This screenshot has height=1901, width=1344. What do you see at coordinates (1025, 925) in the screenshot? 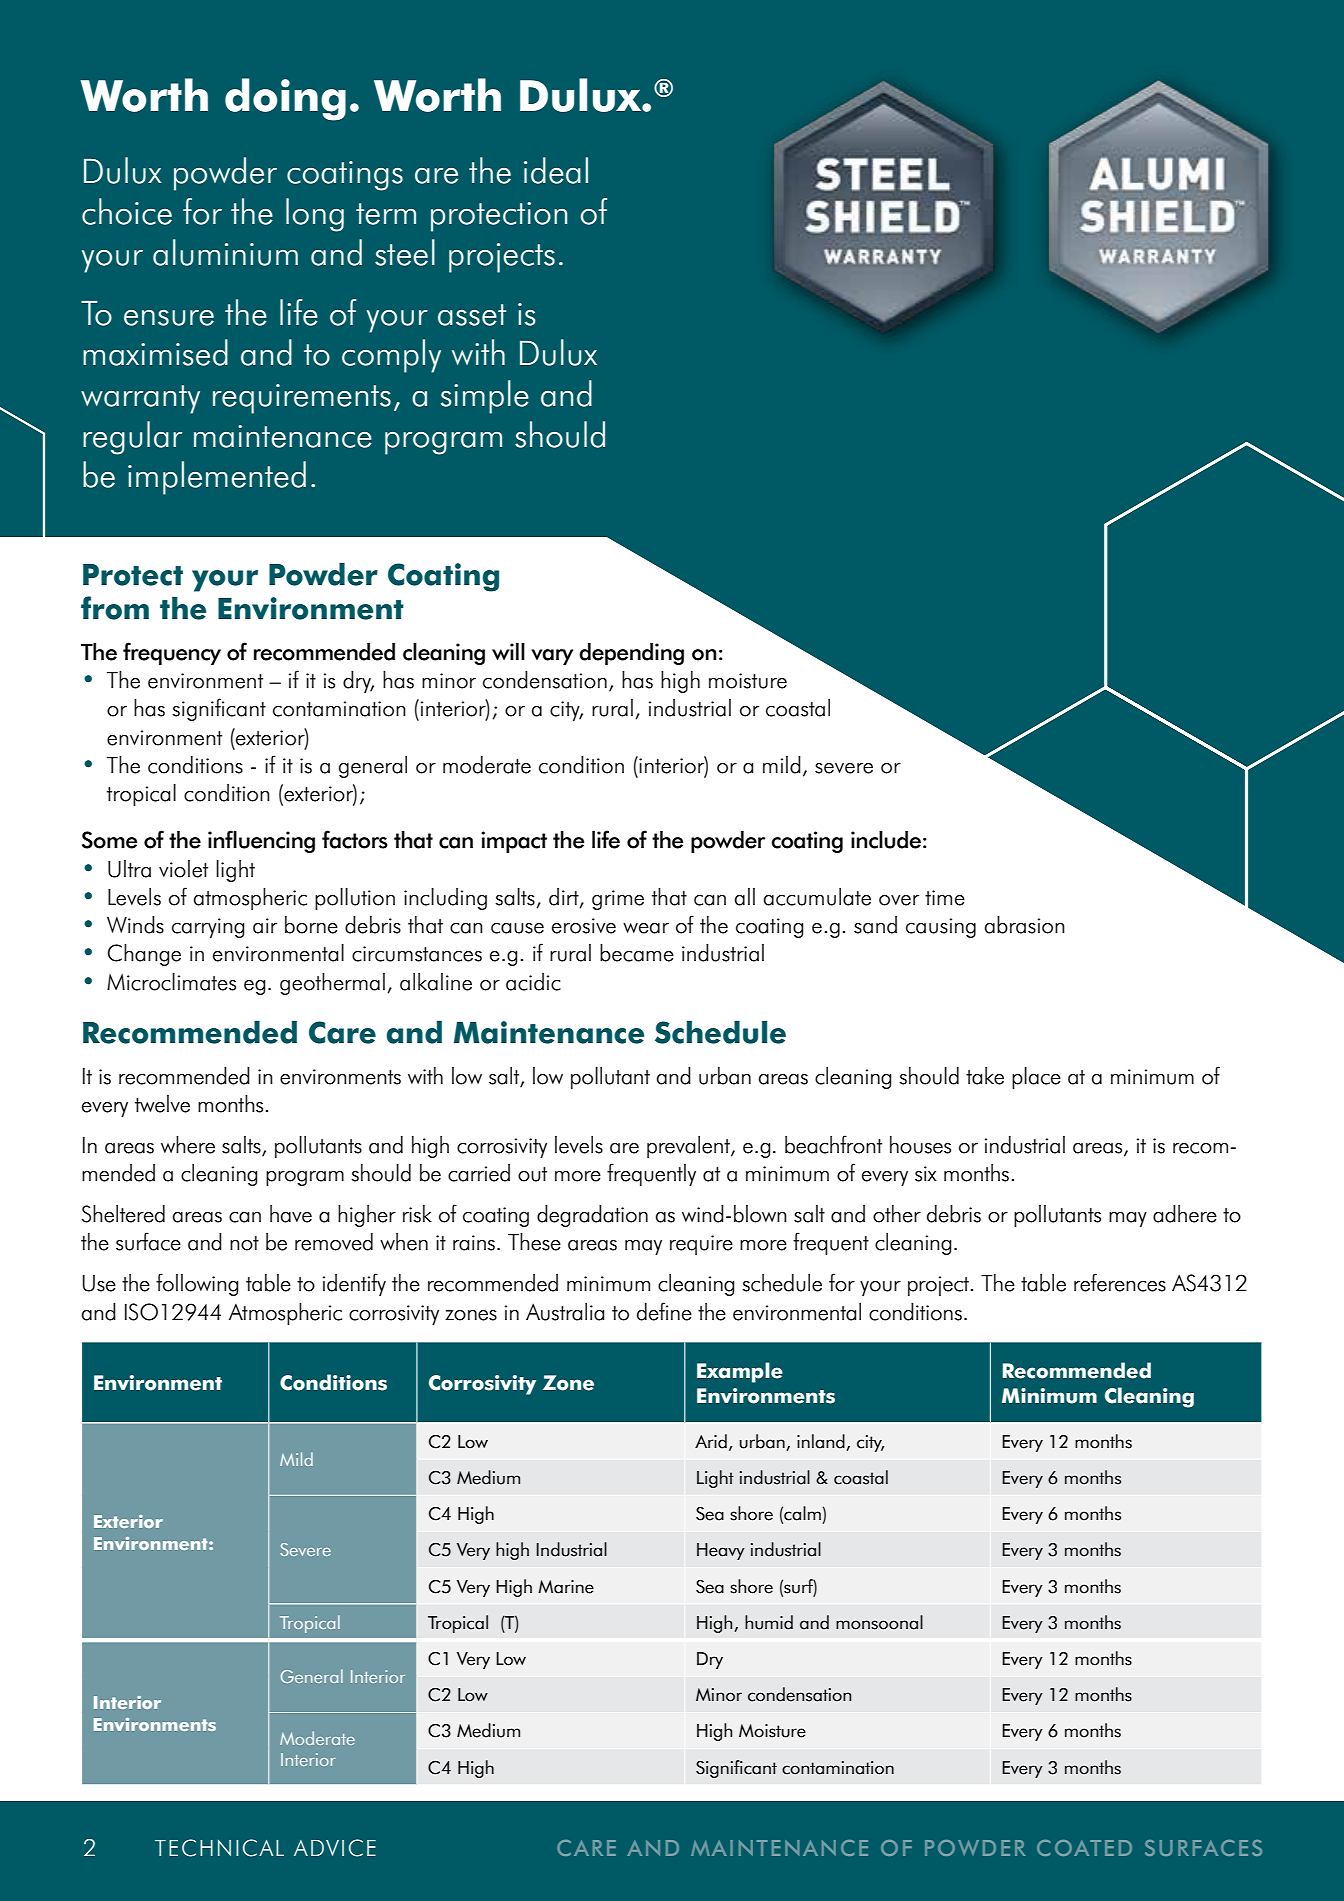
I see `abrasion` at bounding box center [1025, 925].
